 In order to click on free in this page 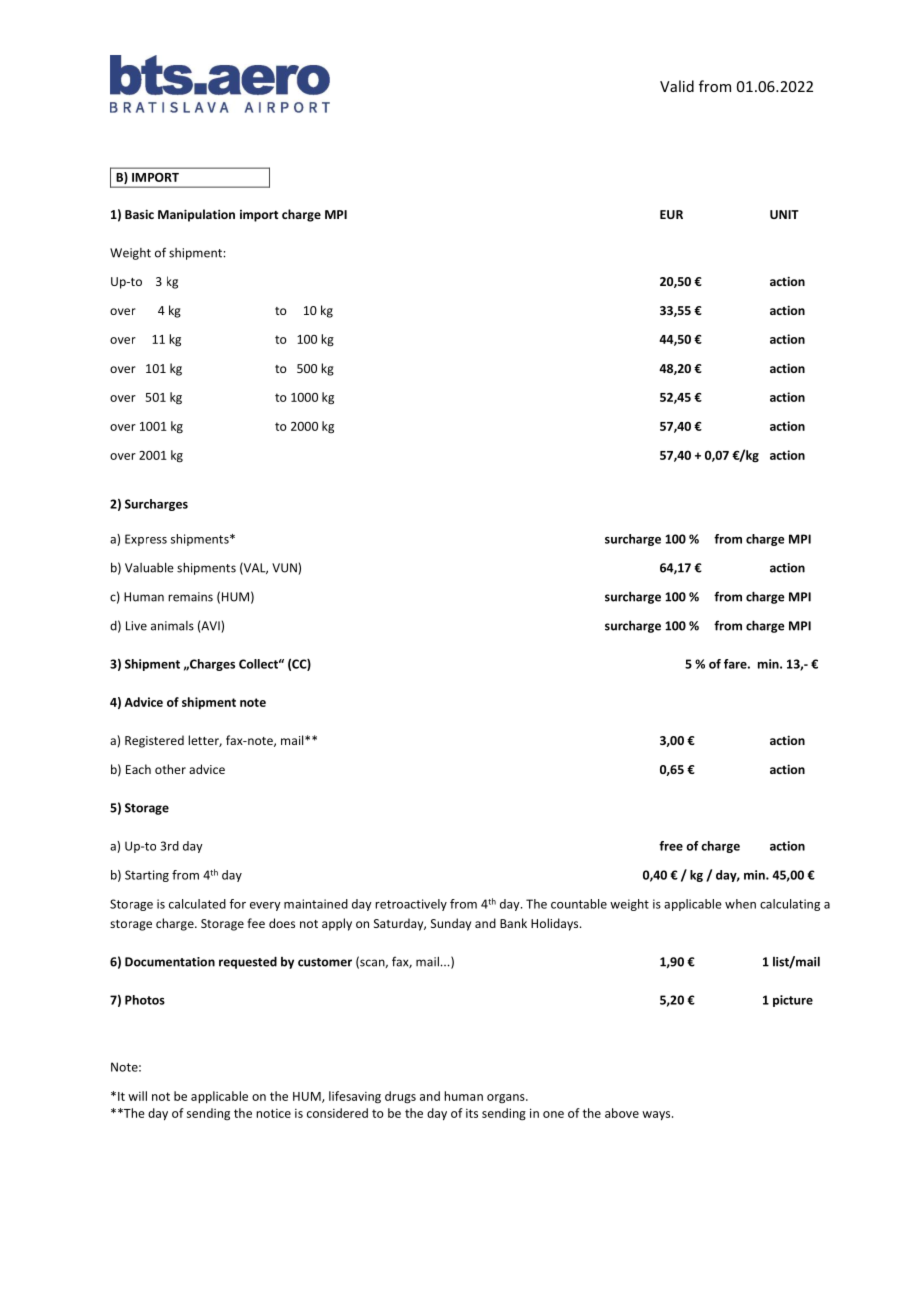, I will do `click(671, 846)`.
